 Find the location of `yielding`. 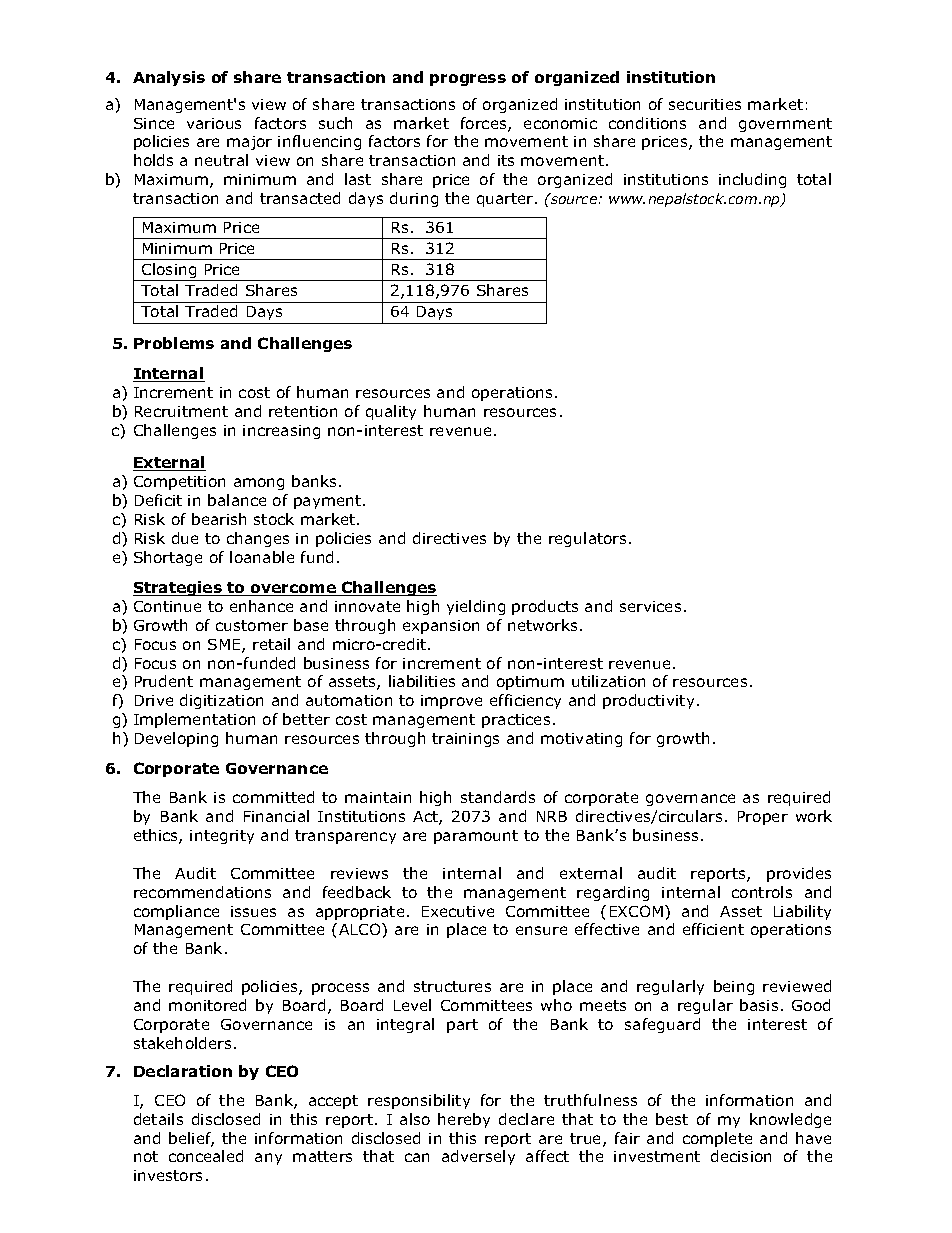

yielding is located at coordinates (476, 607).
